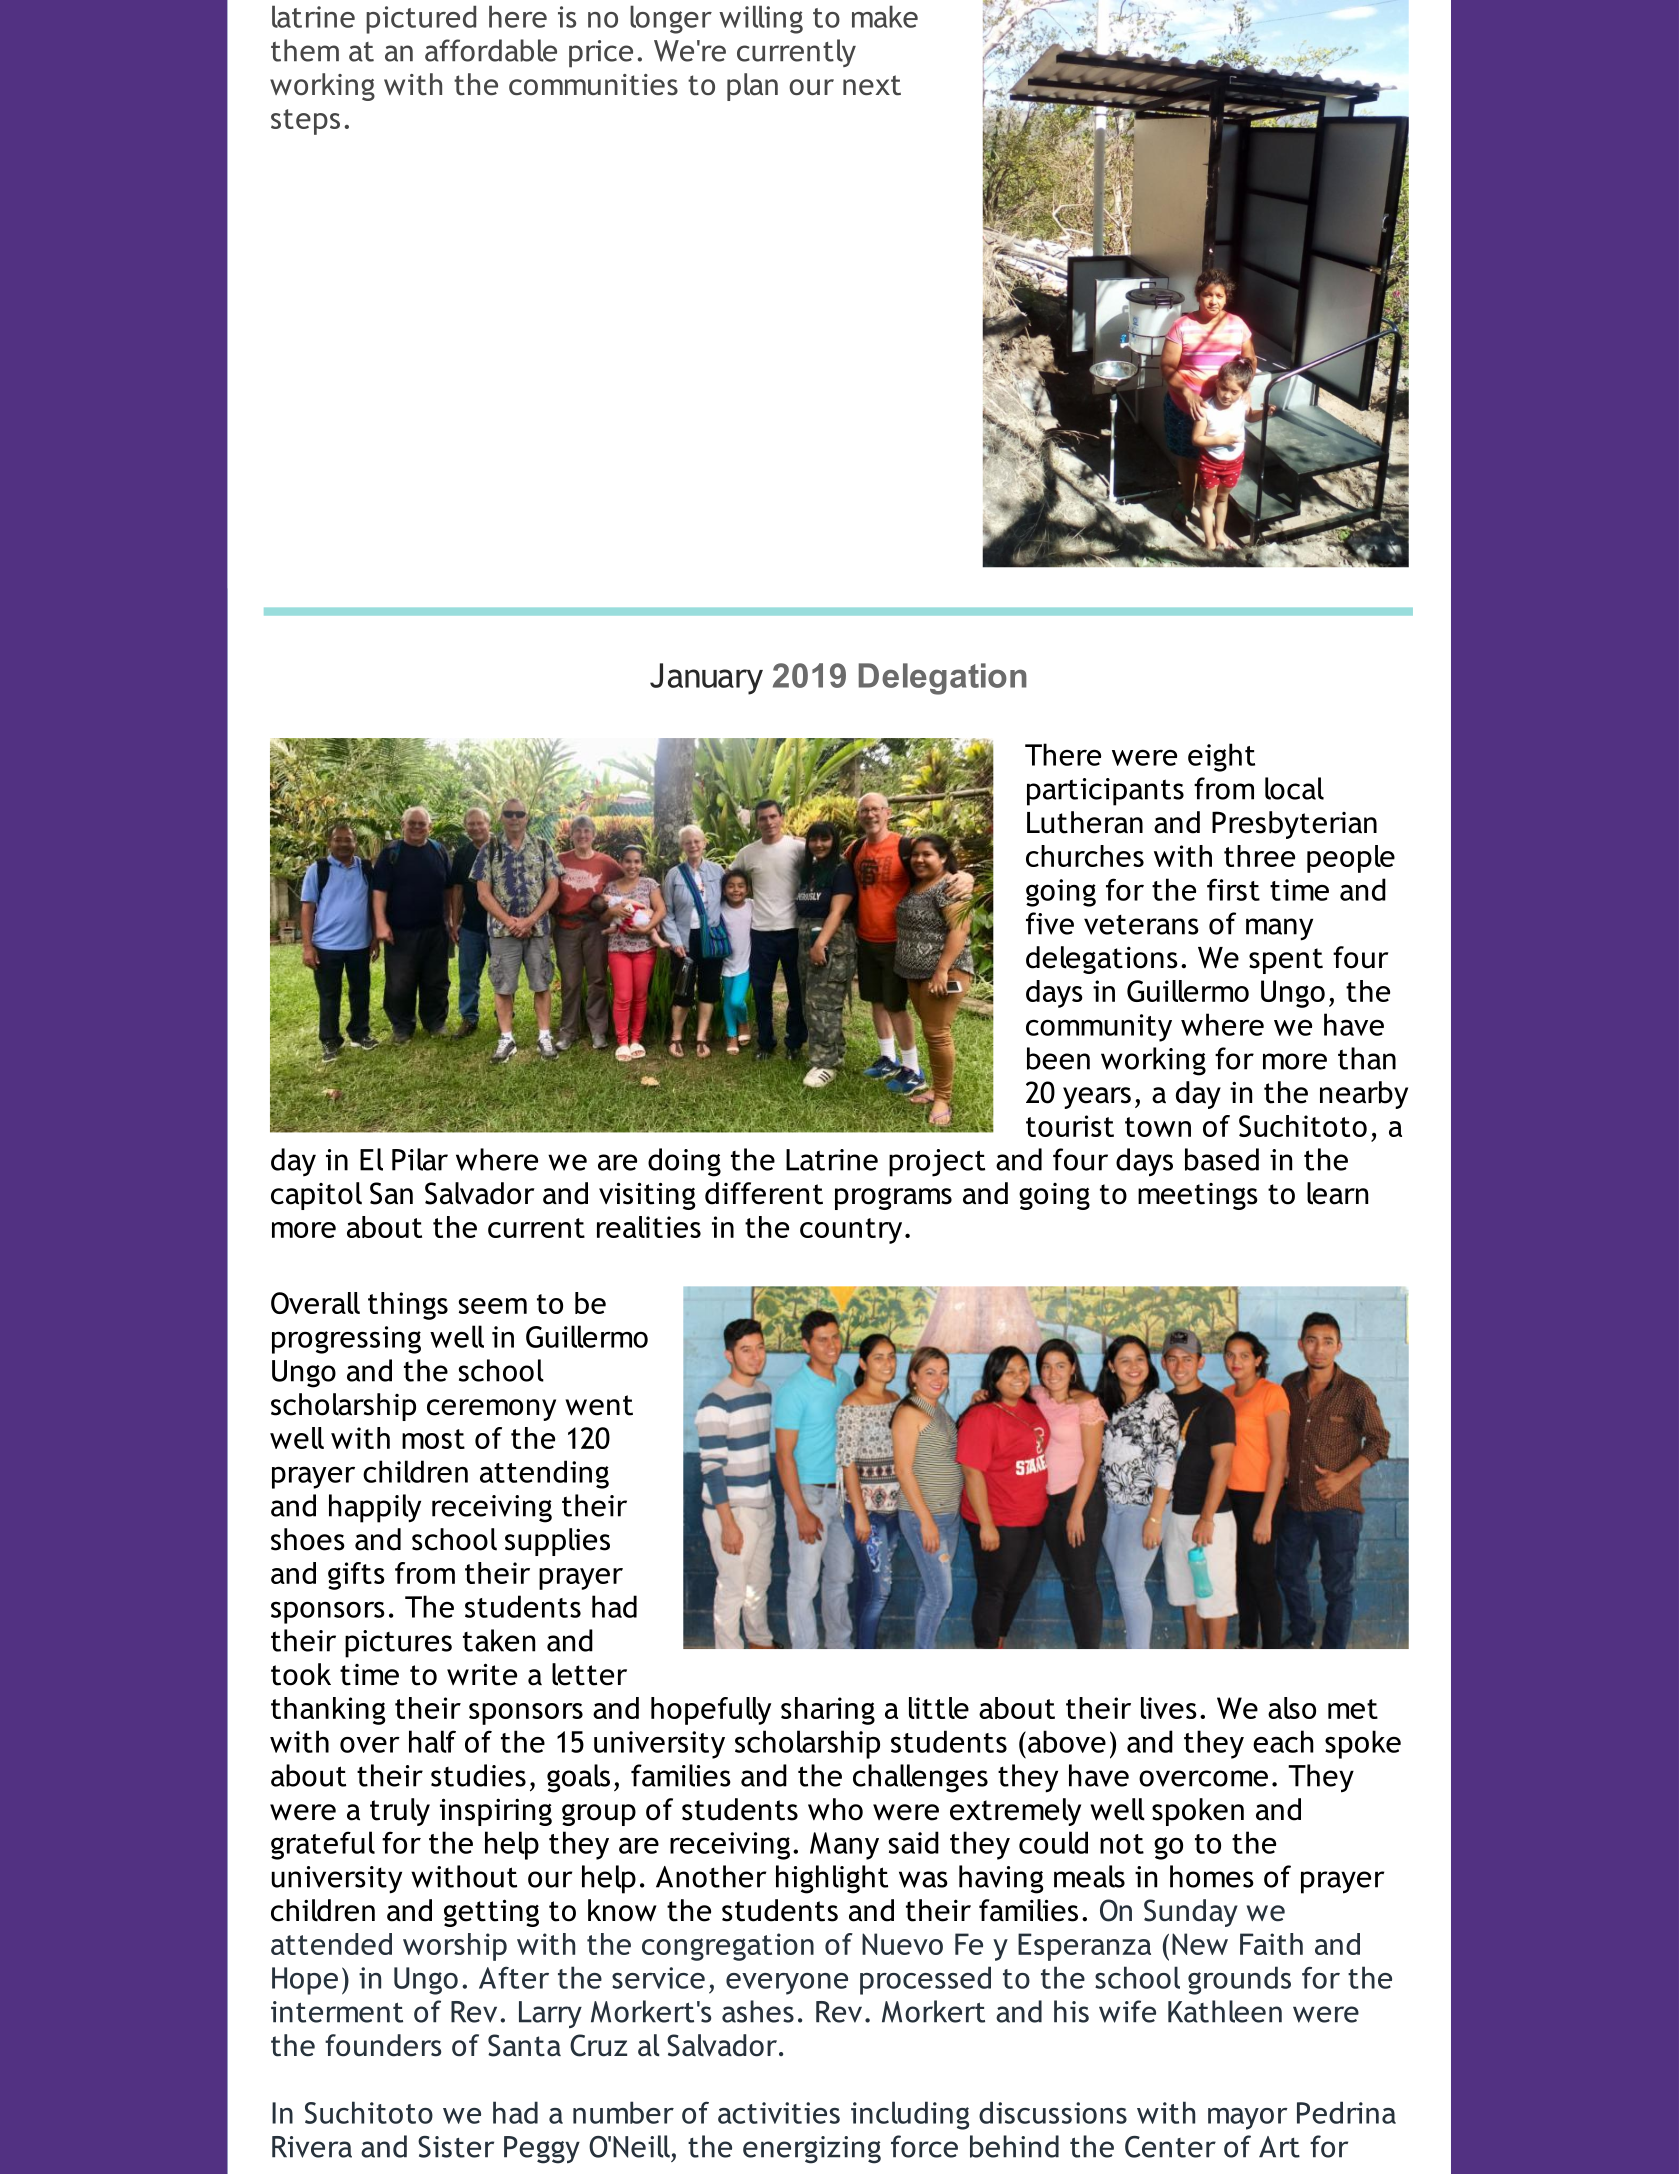 This screenshot has width=1680, height=2174. What do you see at coordinates (383, 2045) in the screenshot?
I see `founders` at bounding box center [383, 2045].
